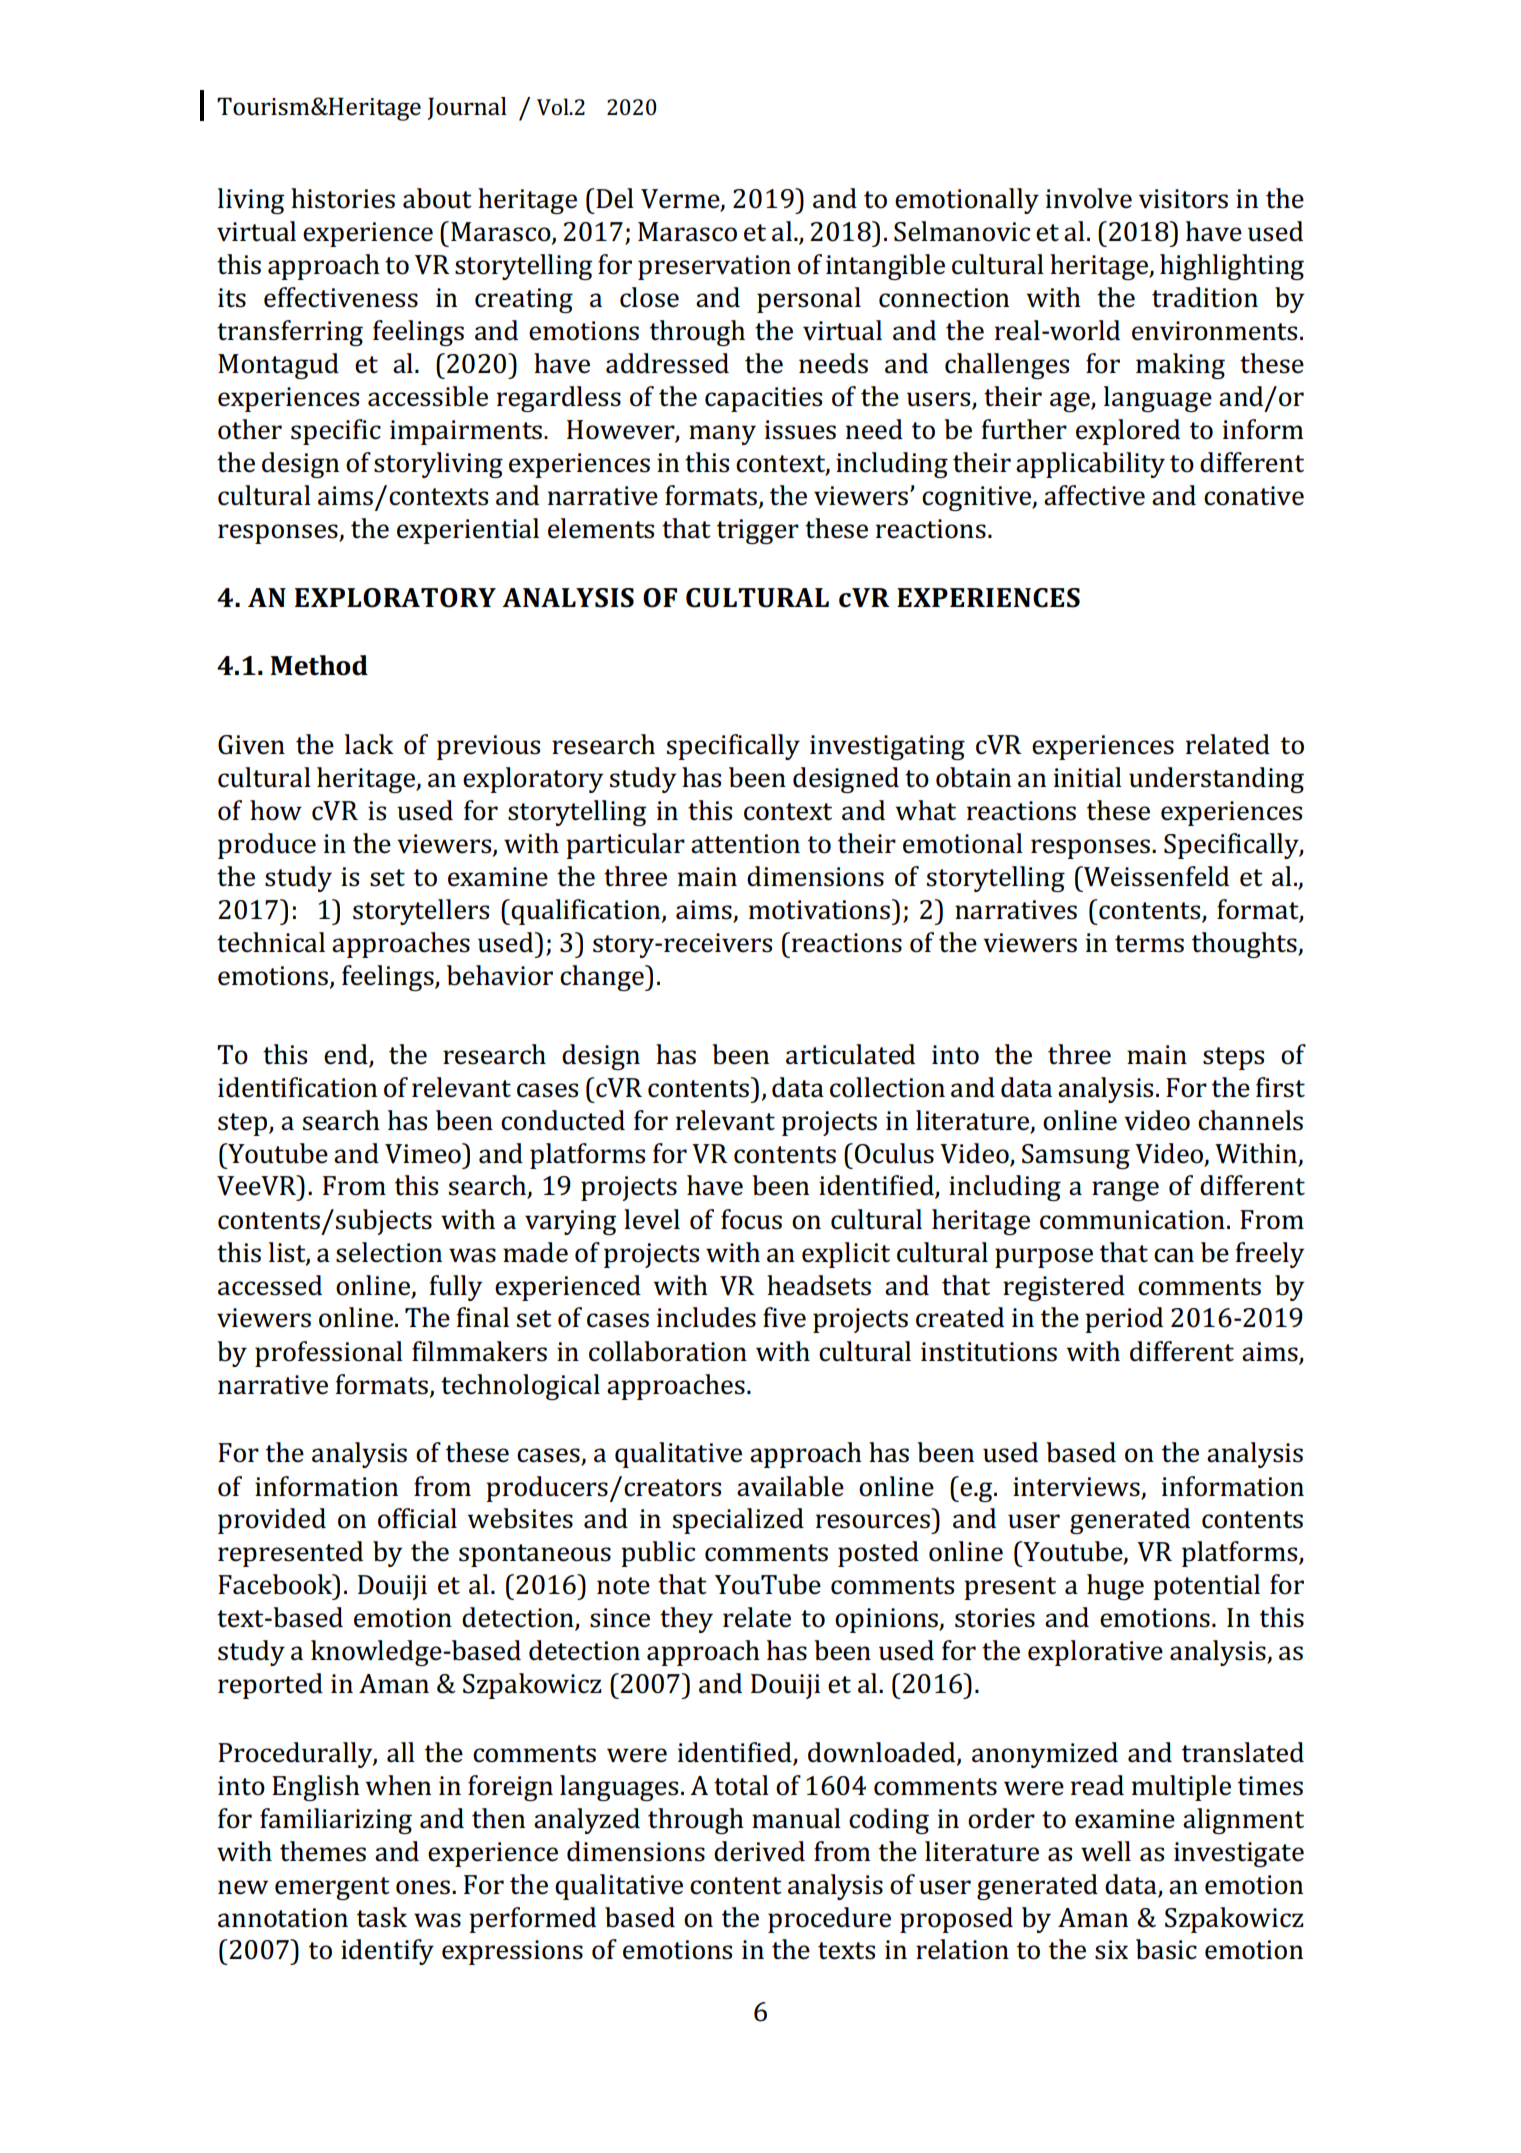 The image size is (1521, 2153). Describe the element at coordinates (332, 1888) in the document. I see `emergent` at that location.
